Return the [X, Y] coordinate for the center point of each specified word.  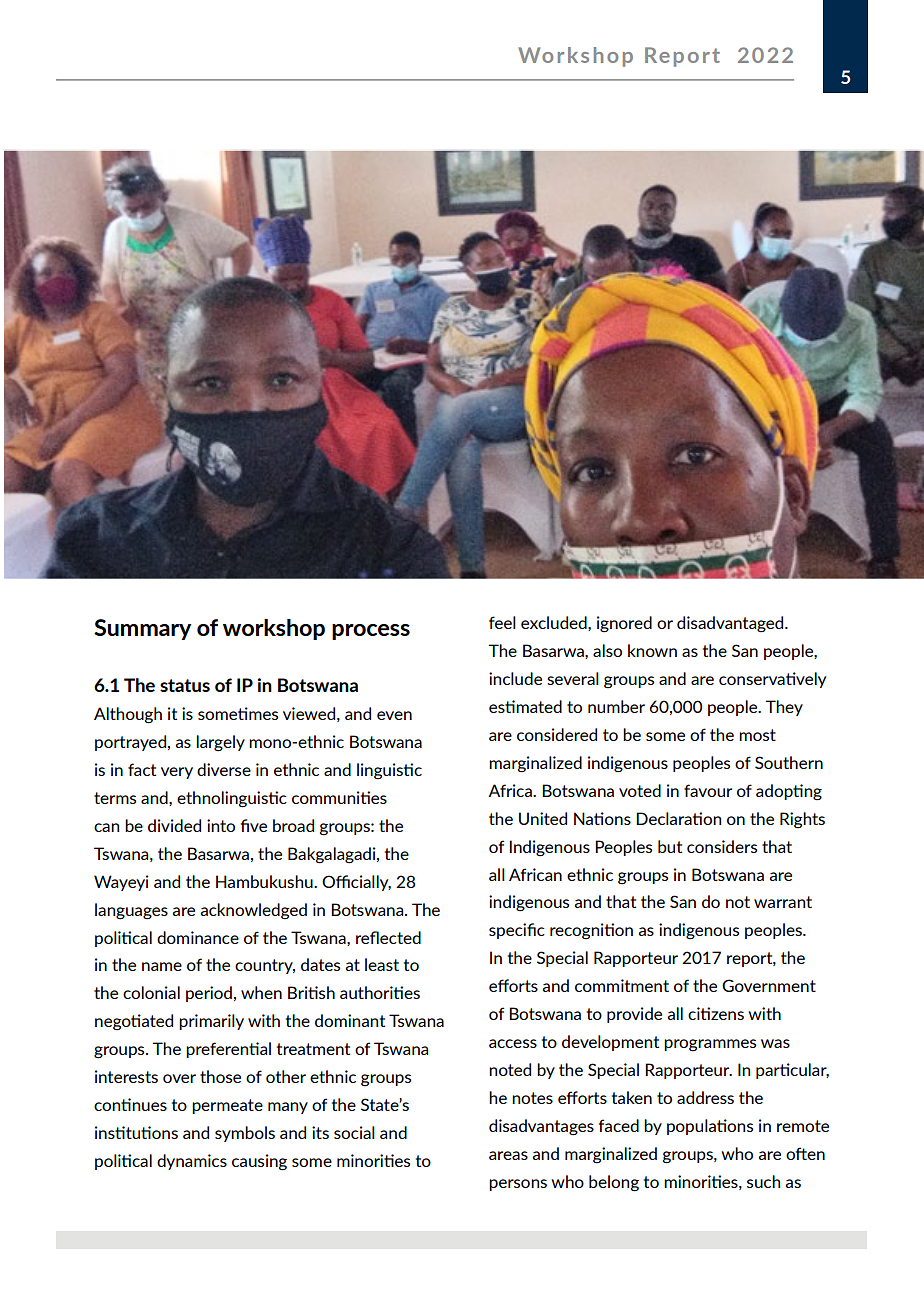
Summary [142, 629]
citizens [716, 1013]
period [209, 994]
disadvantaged [731, 624]
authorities [380, 992]
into [221, 825]
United [543, 818]
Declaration [678, 818]
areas [508, 1155]
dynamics [192, 1162]
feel [502, 622]
